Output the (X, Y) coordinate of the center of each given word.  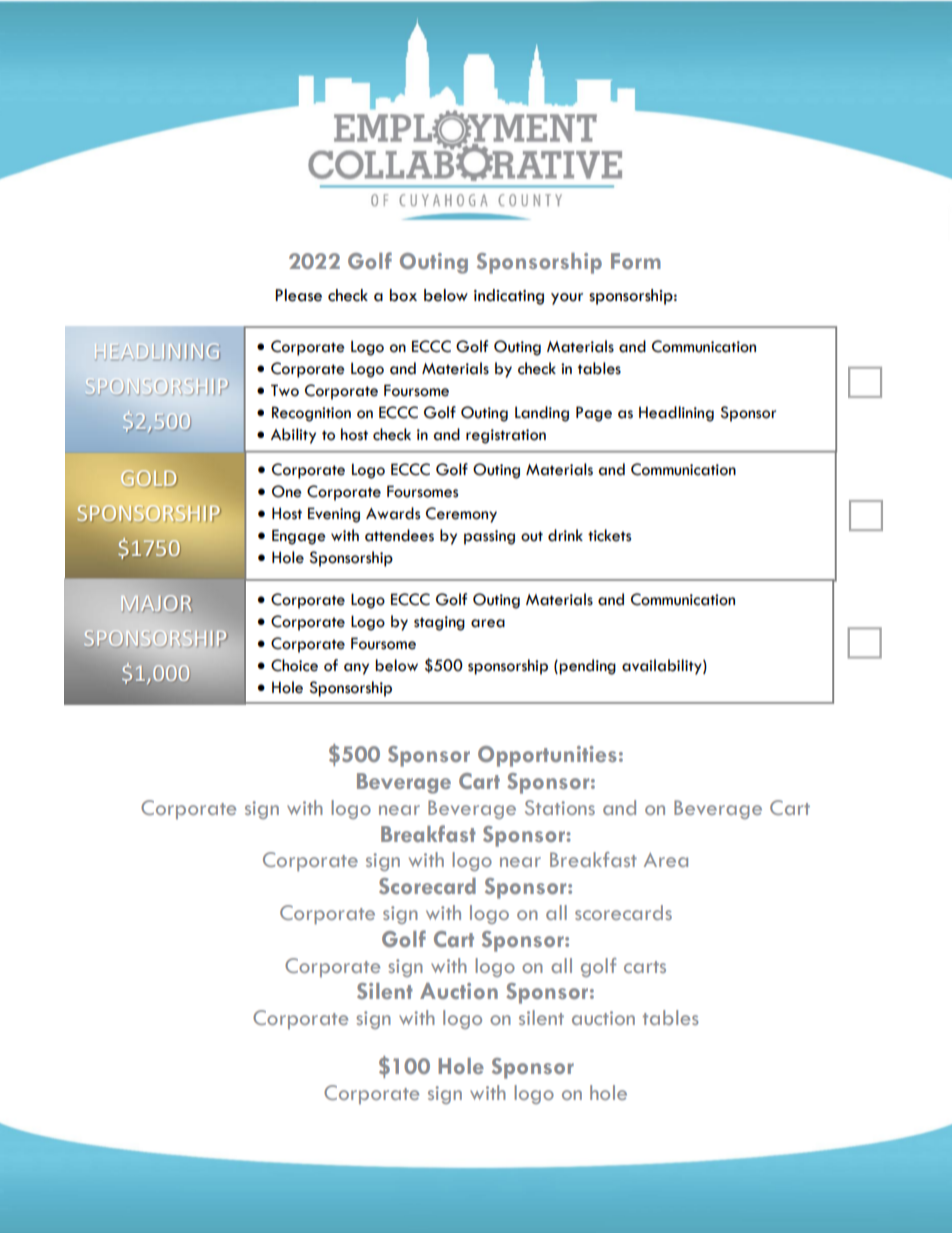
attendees (399, 535)
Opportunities (547, 756)
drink (565, 535)
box (403, 295)
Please (298, 295)
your (567, 299)
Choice (294, 665)
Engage (299, 537)
